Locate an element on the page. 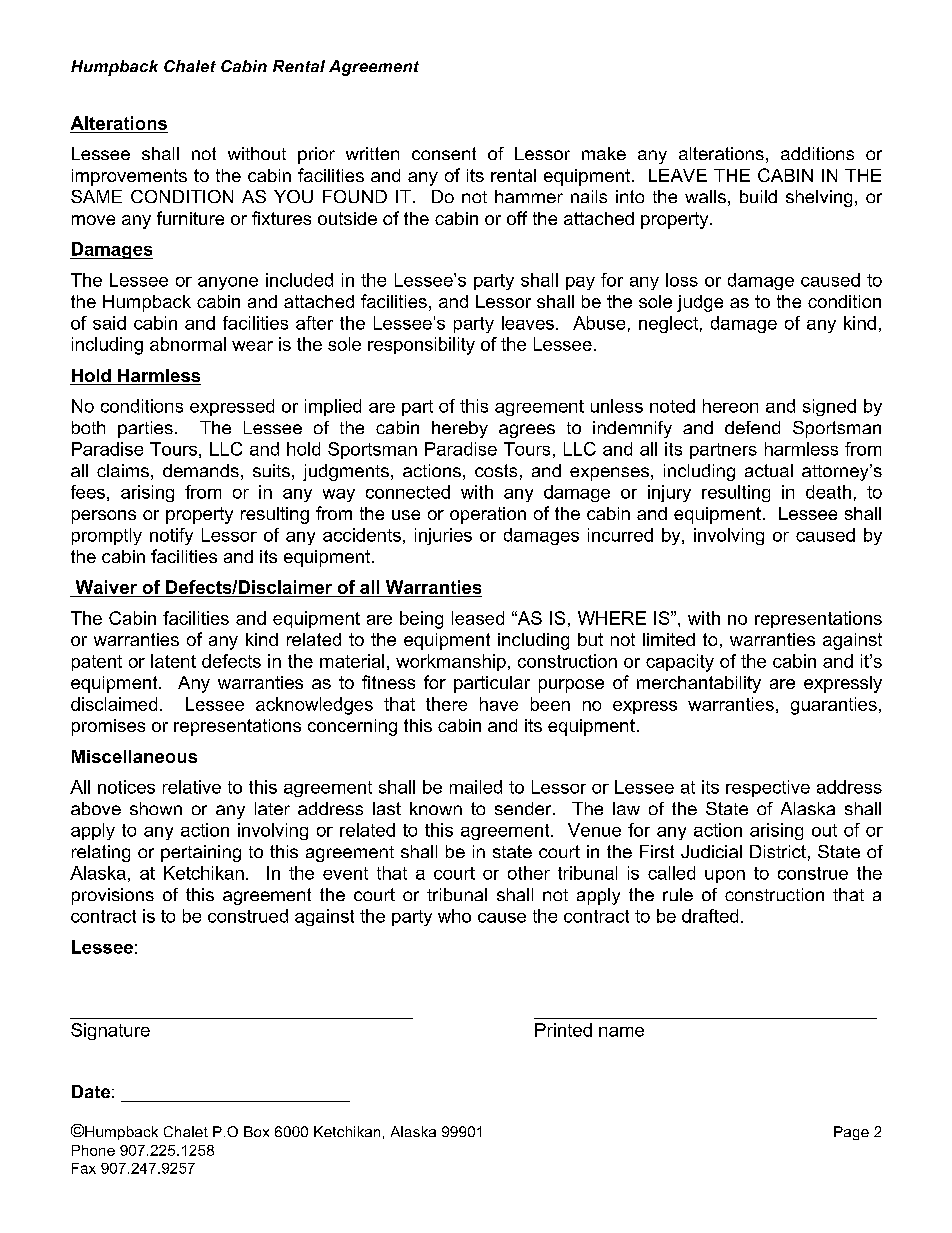  latent is located at coordinates (173, 661).
